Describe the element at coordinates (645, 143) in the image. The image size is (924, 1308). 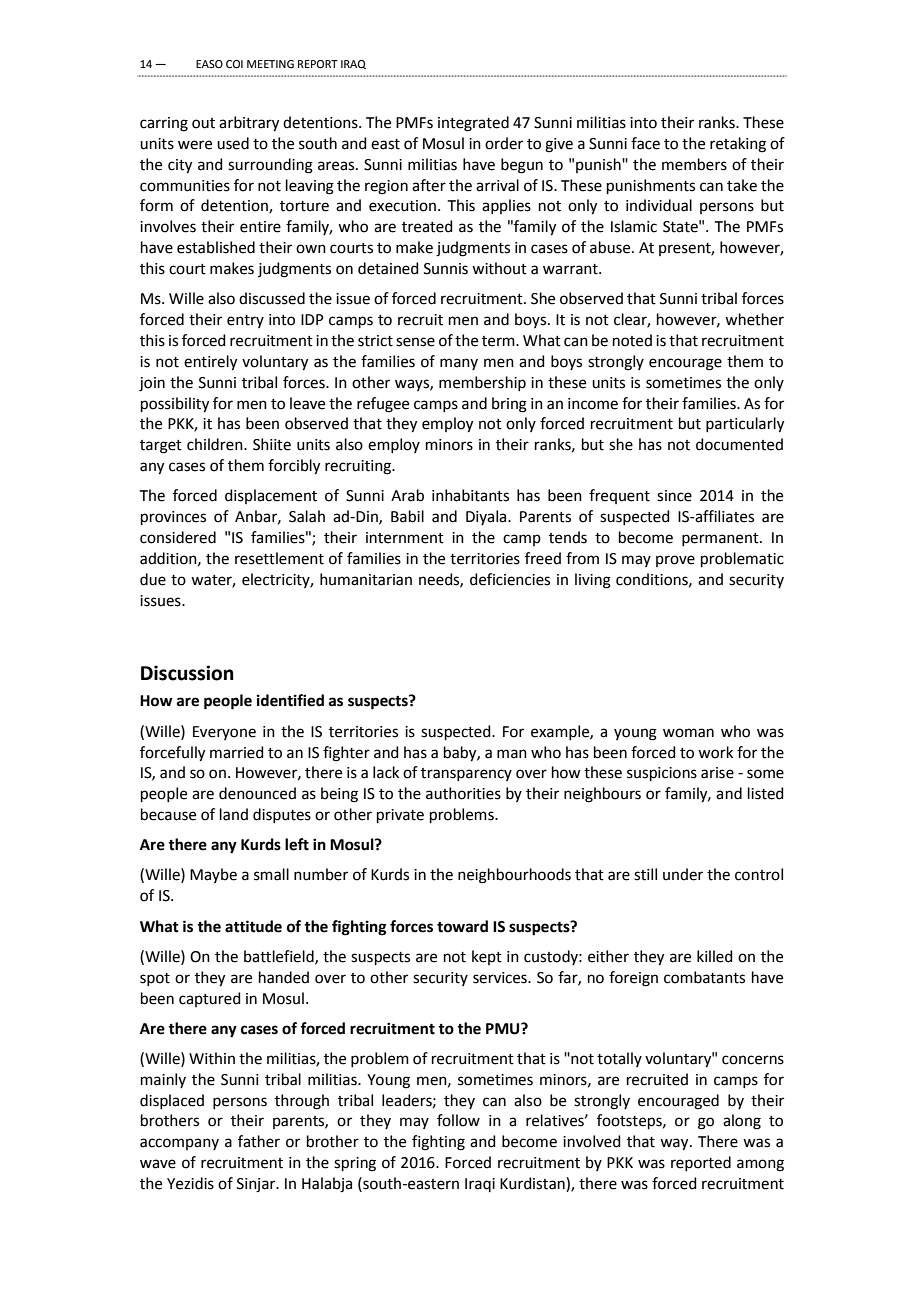
I see `face` at that location.
